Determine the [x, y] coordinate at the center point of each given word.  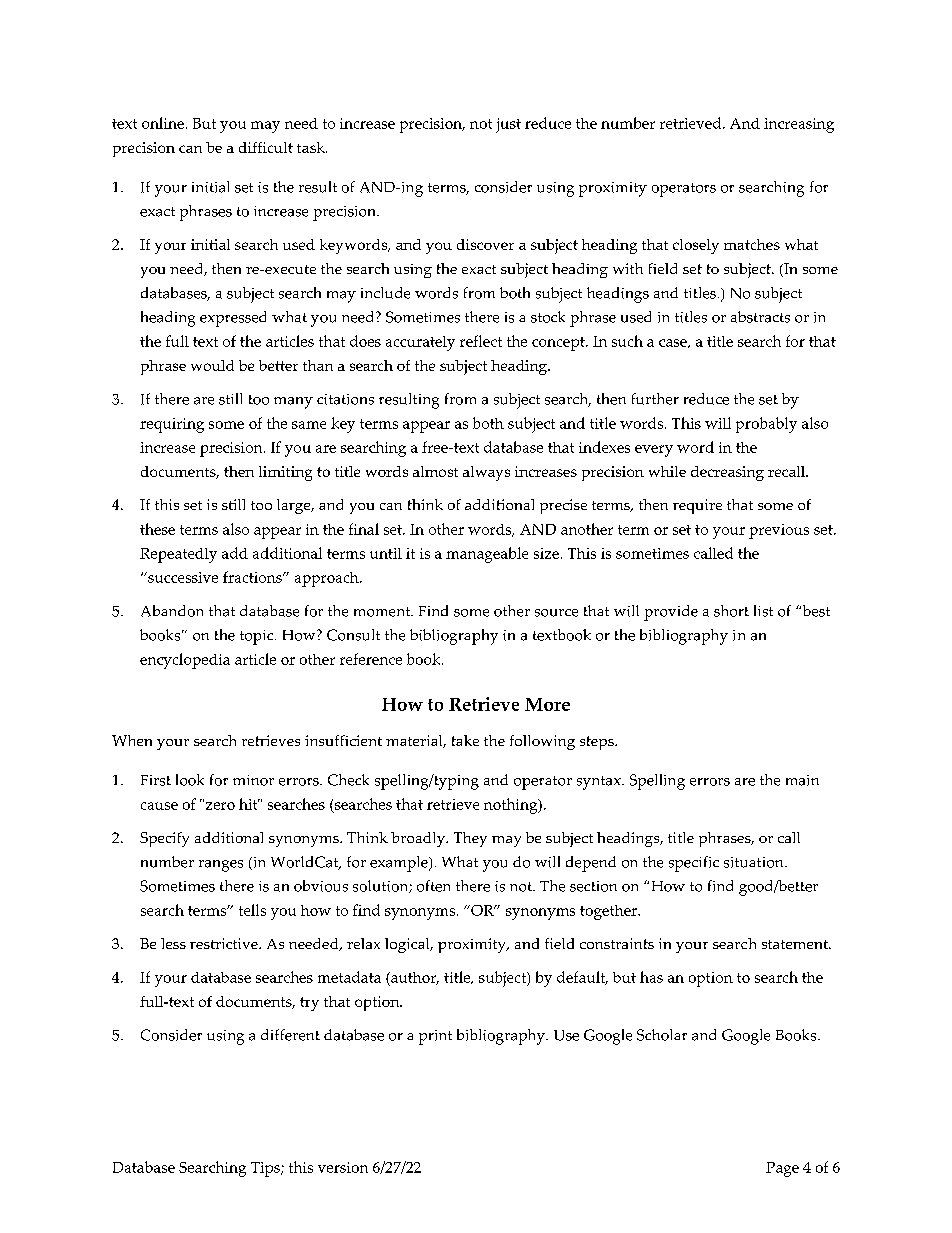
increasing [799, 125]
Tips [266, 1169]
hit [249, 804]
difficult [266, 147]
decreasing [727, 473]
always [486, 473]
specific [694, 864]
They [470, 839]
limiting [285, 473]
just [508, 125]
